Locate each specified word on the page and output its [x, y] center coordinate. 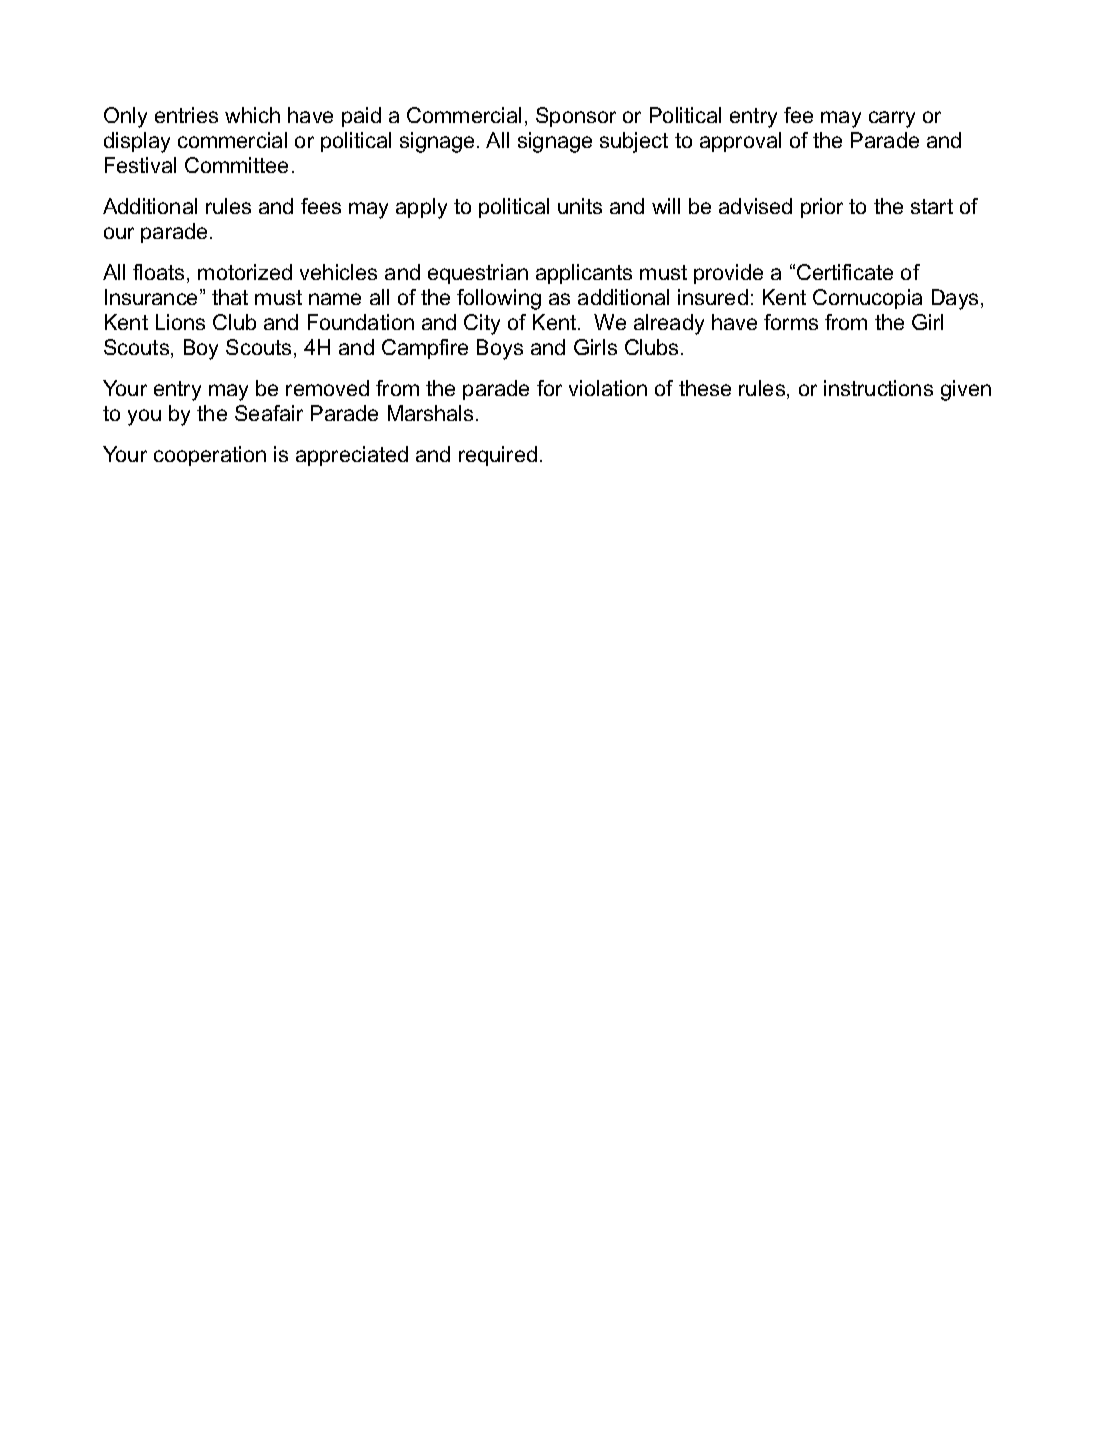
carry [892, 119]
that [230, 297]
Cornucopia [867, 299]
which [252, 115]
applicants [584, 274]
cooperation [210, 456]
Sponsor [576, 117]
